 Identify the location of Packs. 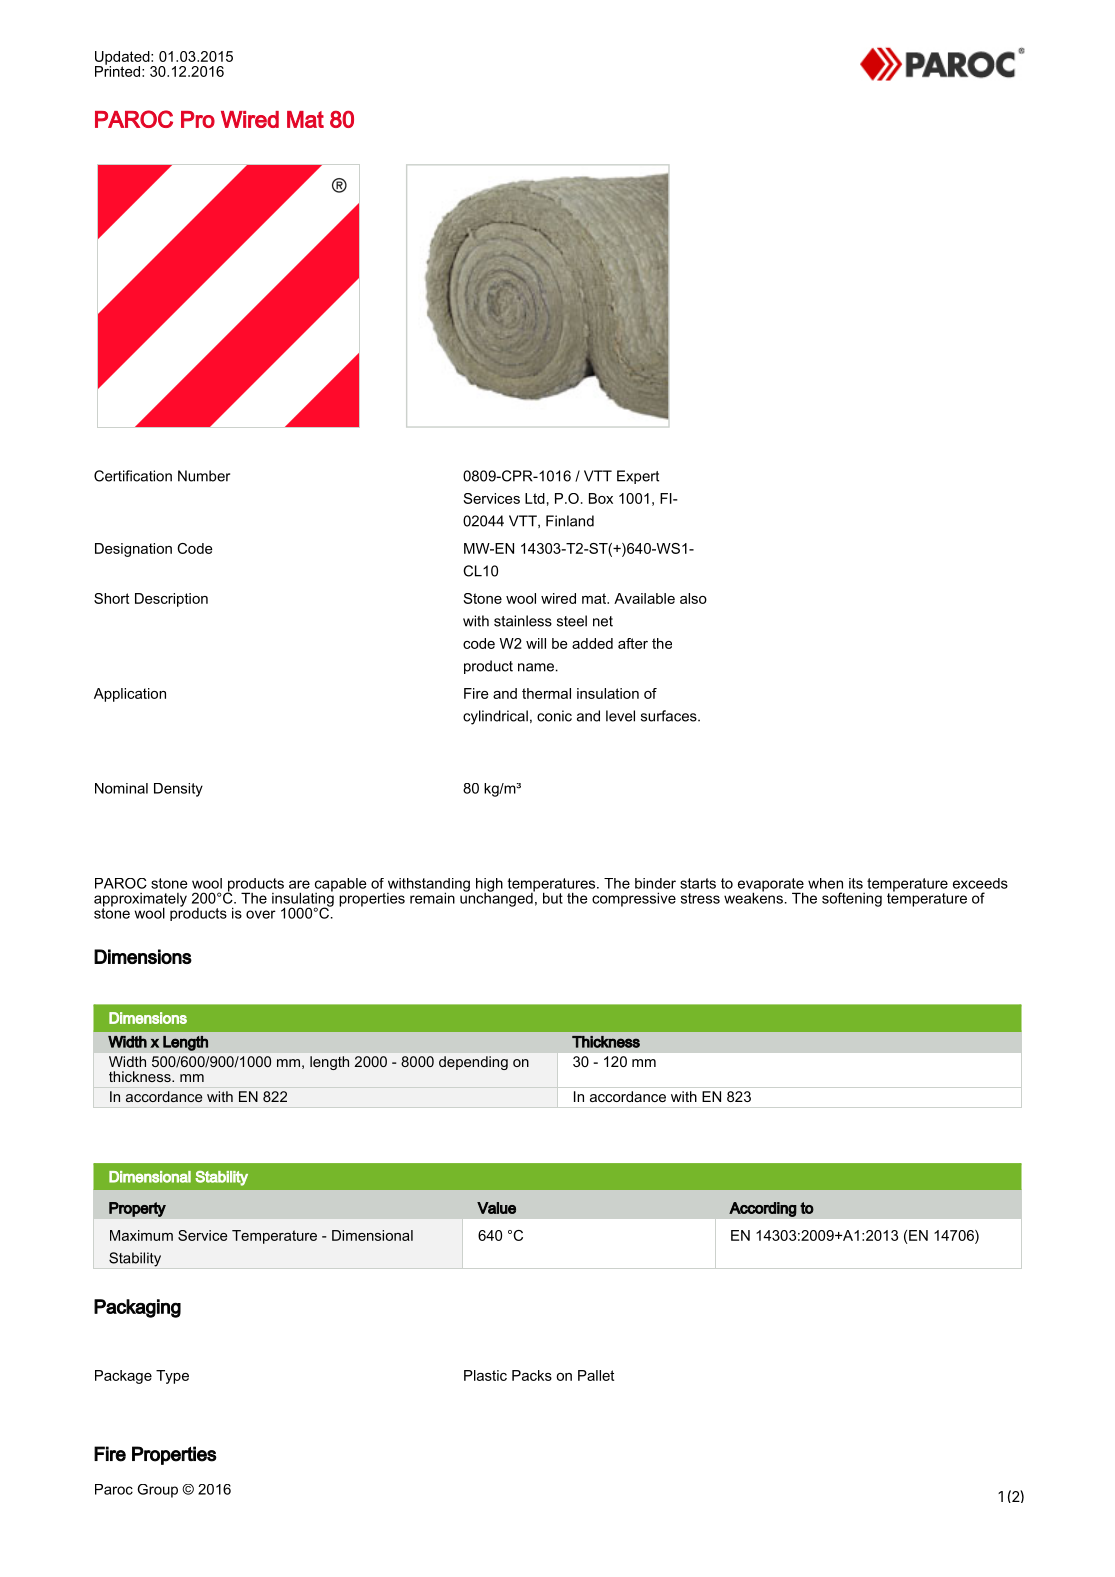
(532, 1375).
